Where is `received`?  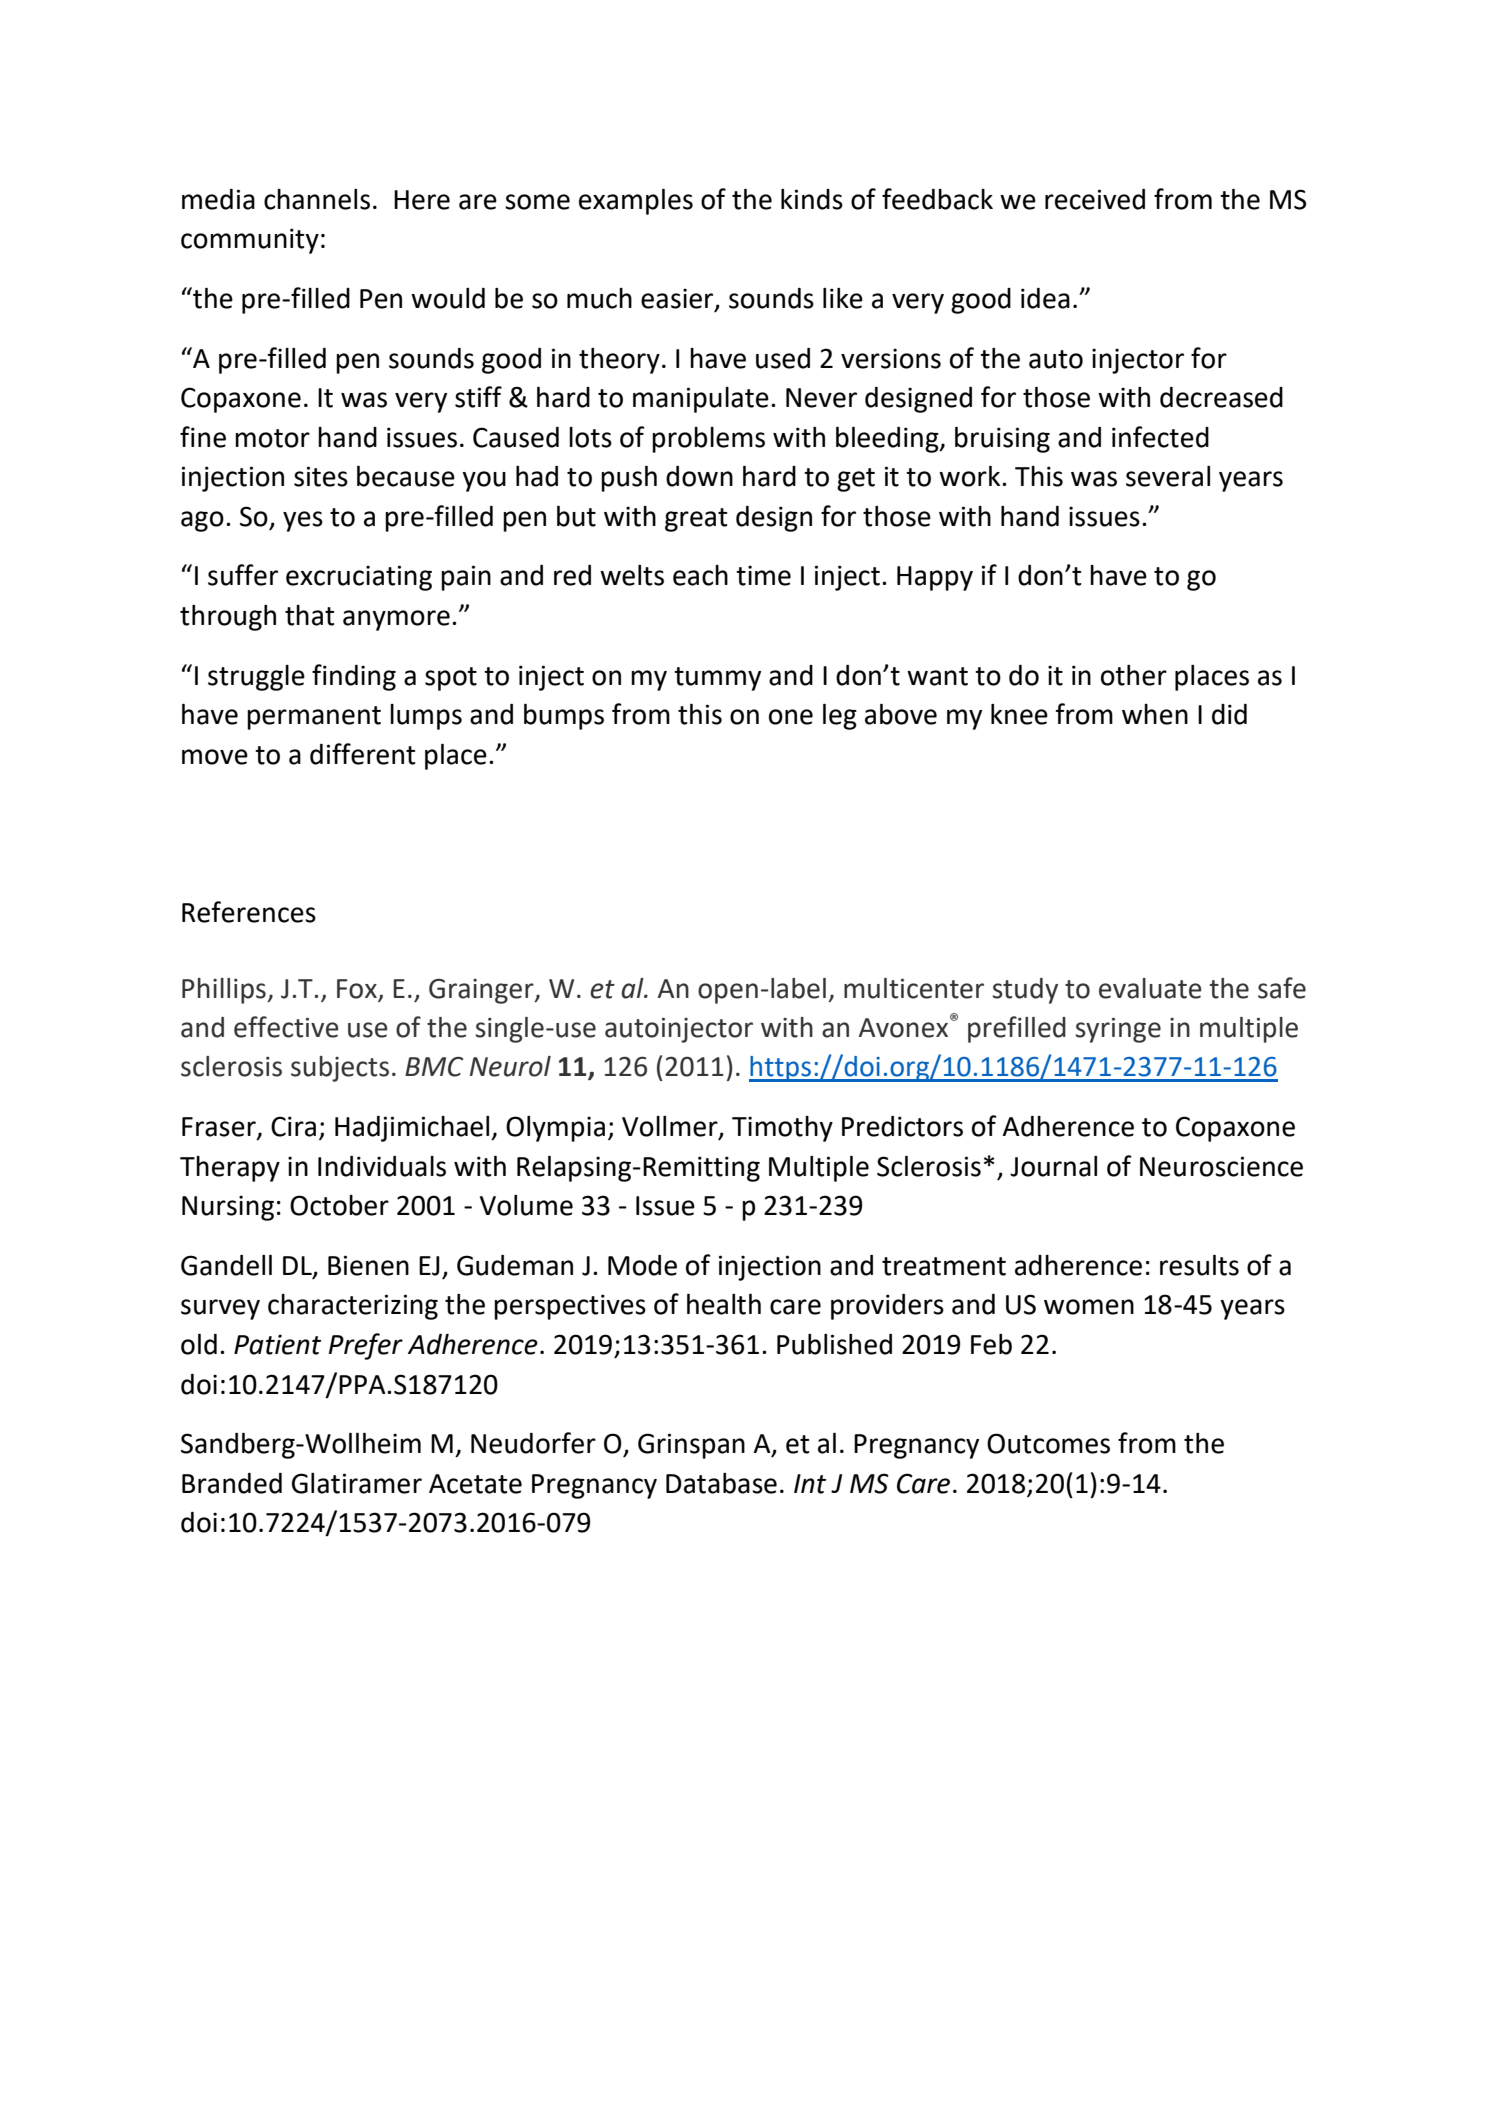
received is located at coordinates (1095, 199).
